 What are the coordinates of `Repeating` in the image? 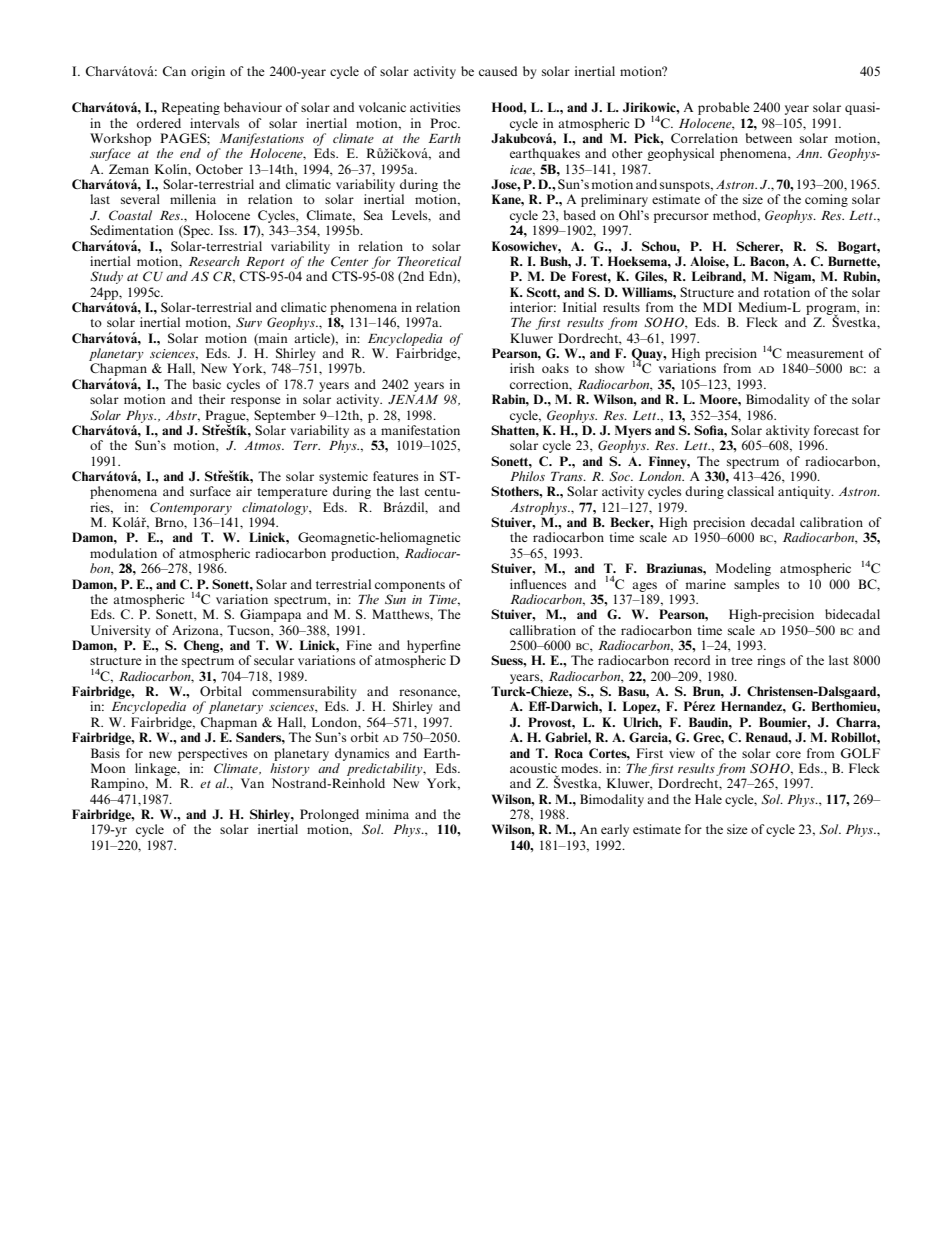 It's located at (191, 108).
